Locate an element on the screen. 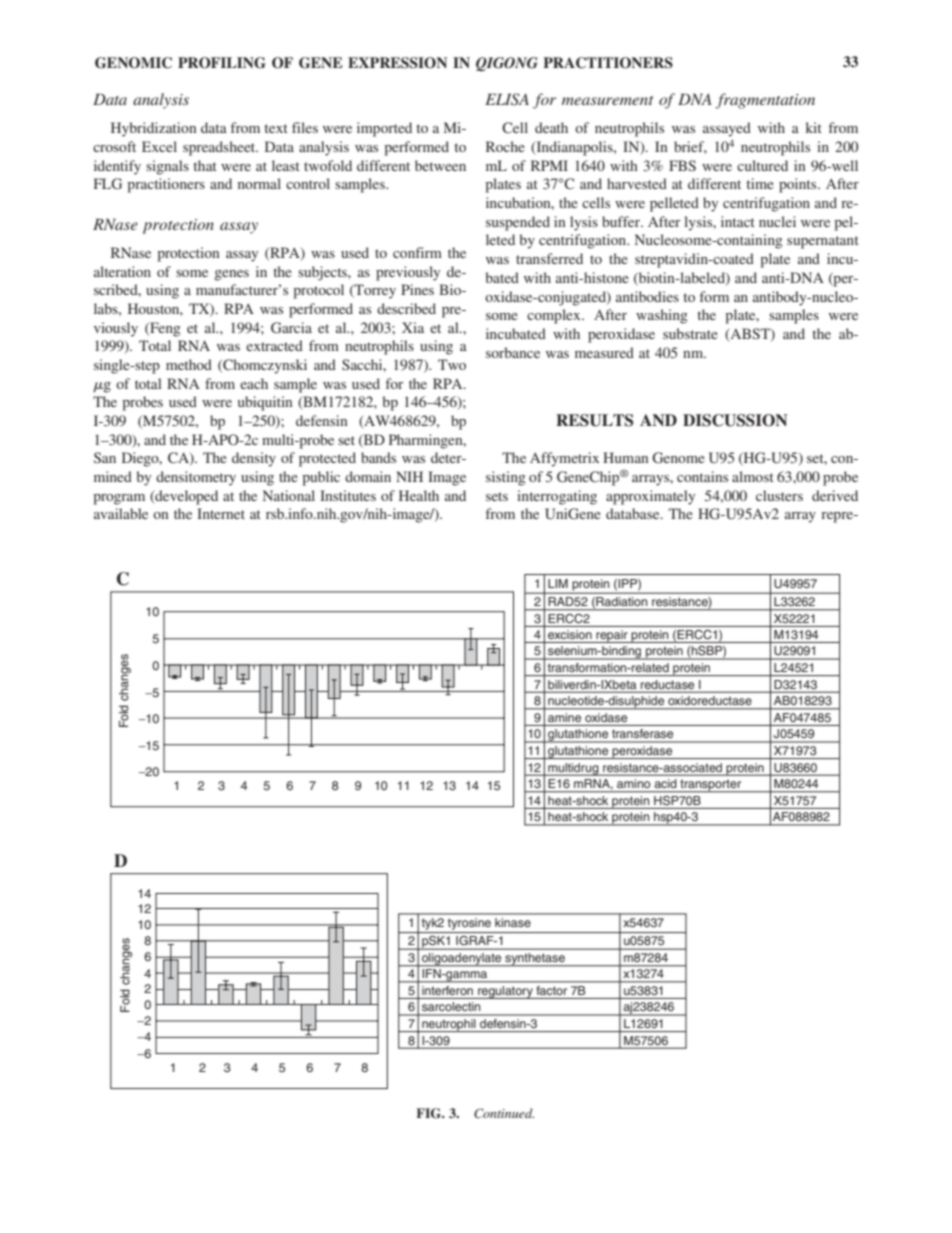  FIG is located at coordinates (430, 1113).
